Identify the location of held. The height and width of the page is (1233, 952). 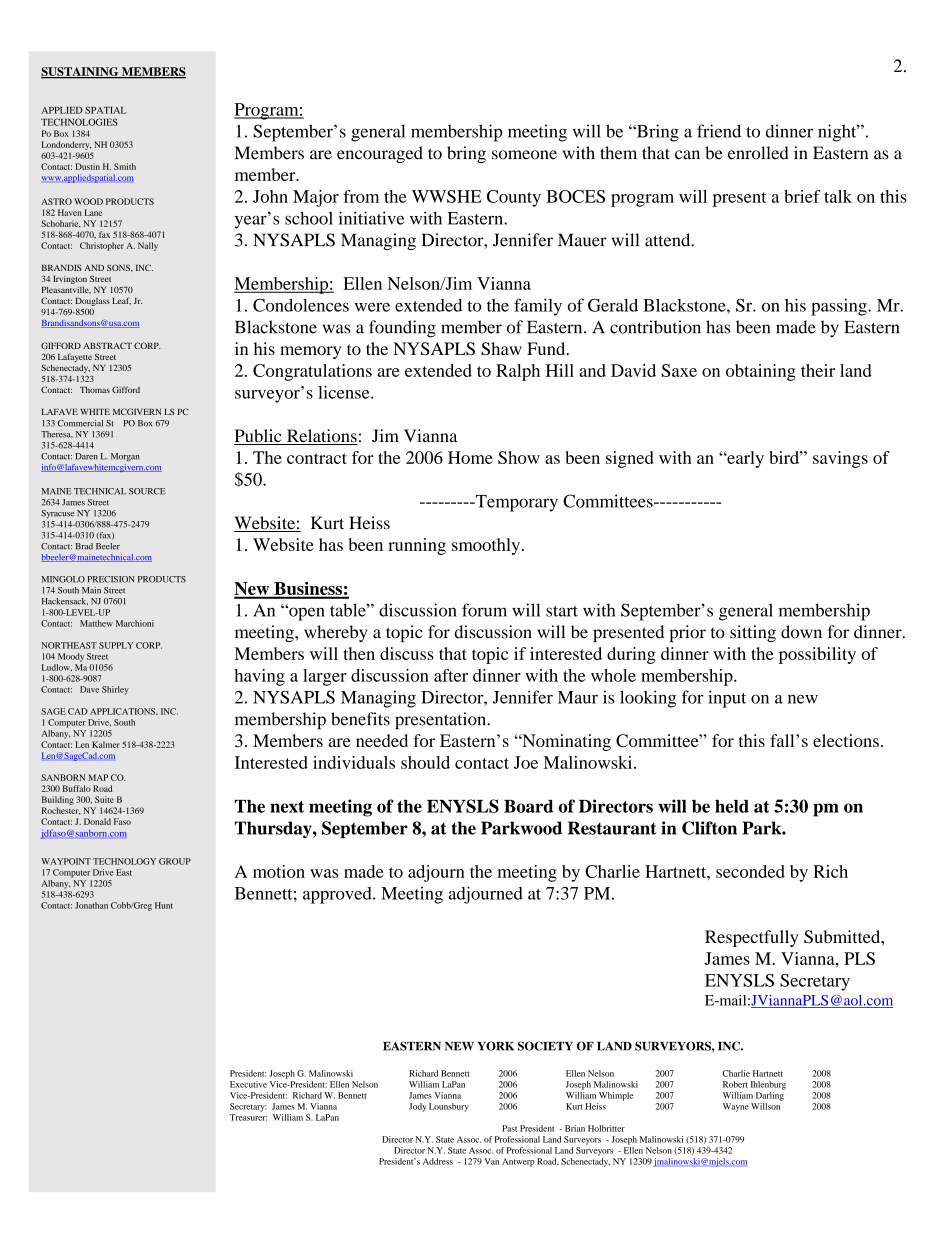
(732, 806).
